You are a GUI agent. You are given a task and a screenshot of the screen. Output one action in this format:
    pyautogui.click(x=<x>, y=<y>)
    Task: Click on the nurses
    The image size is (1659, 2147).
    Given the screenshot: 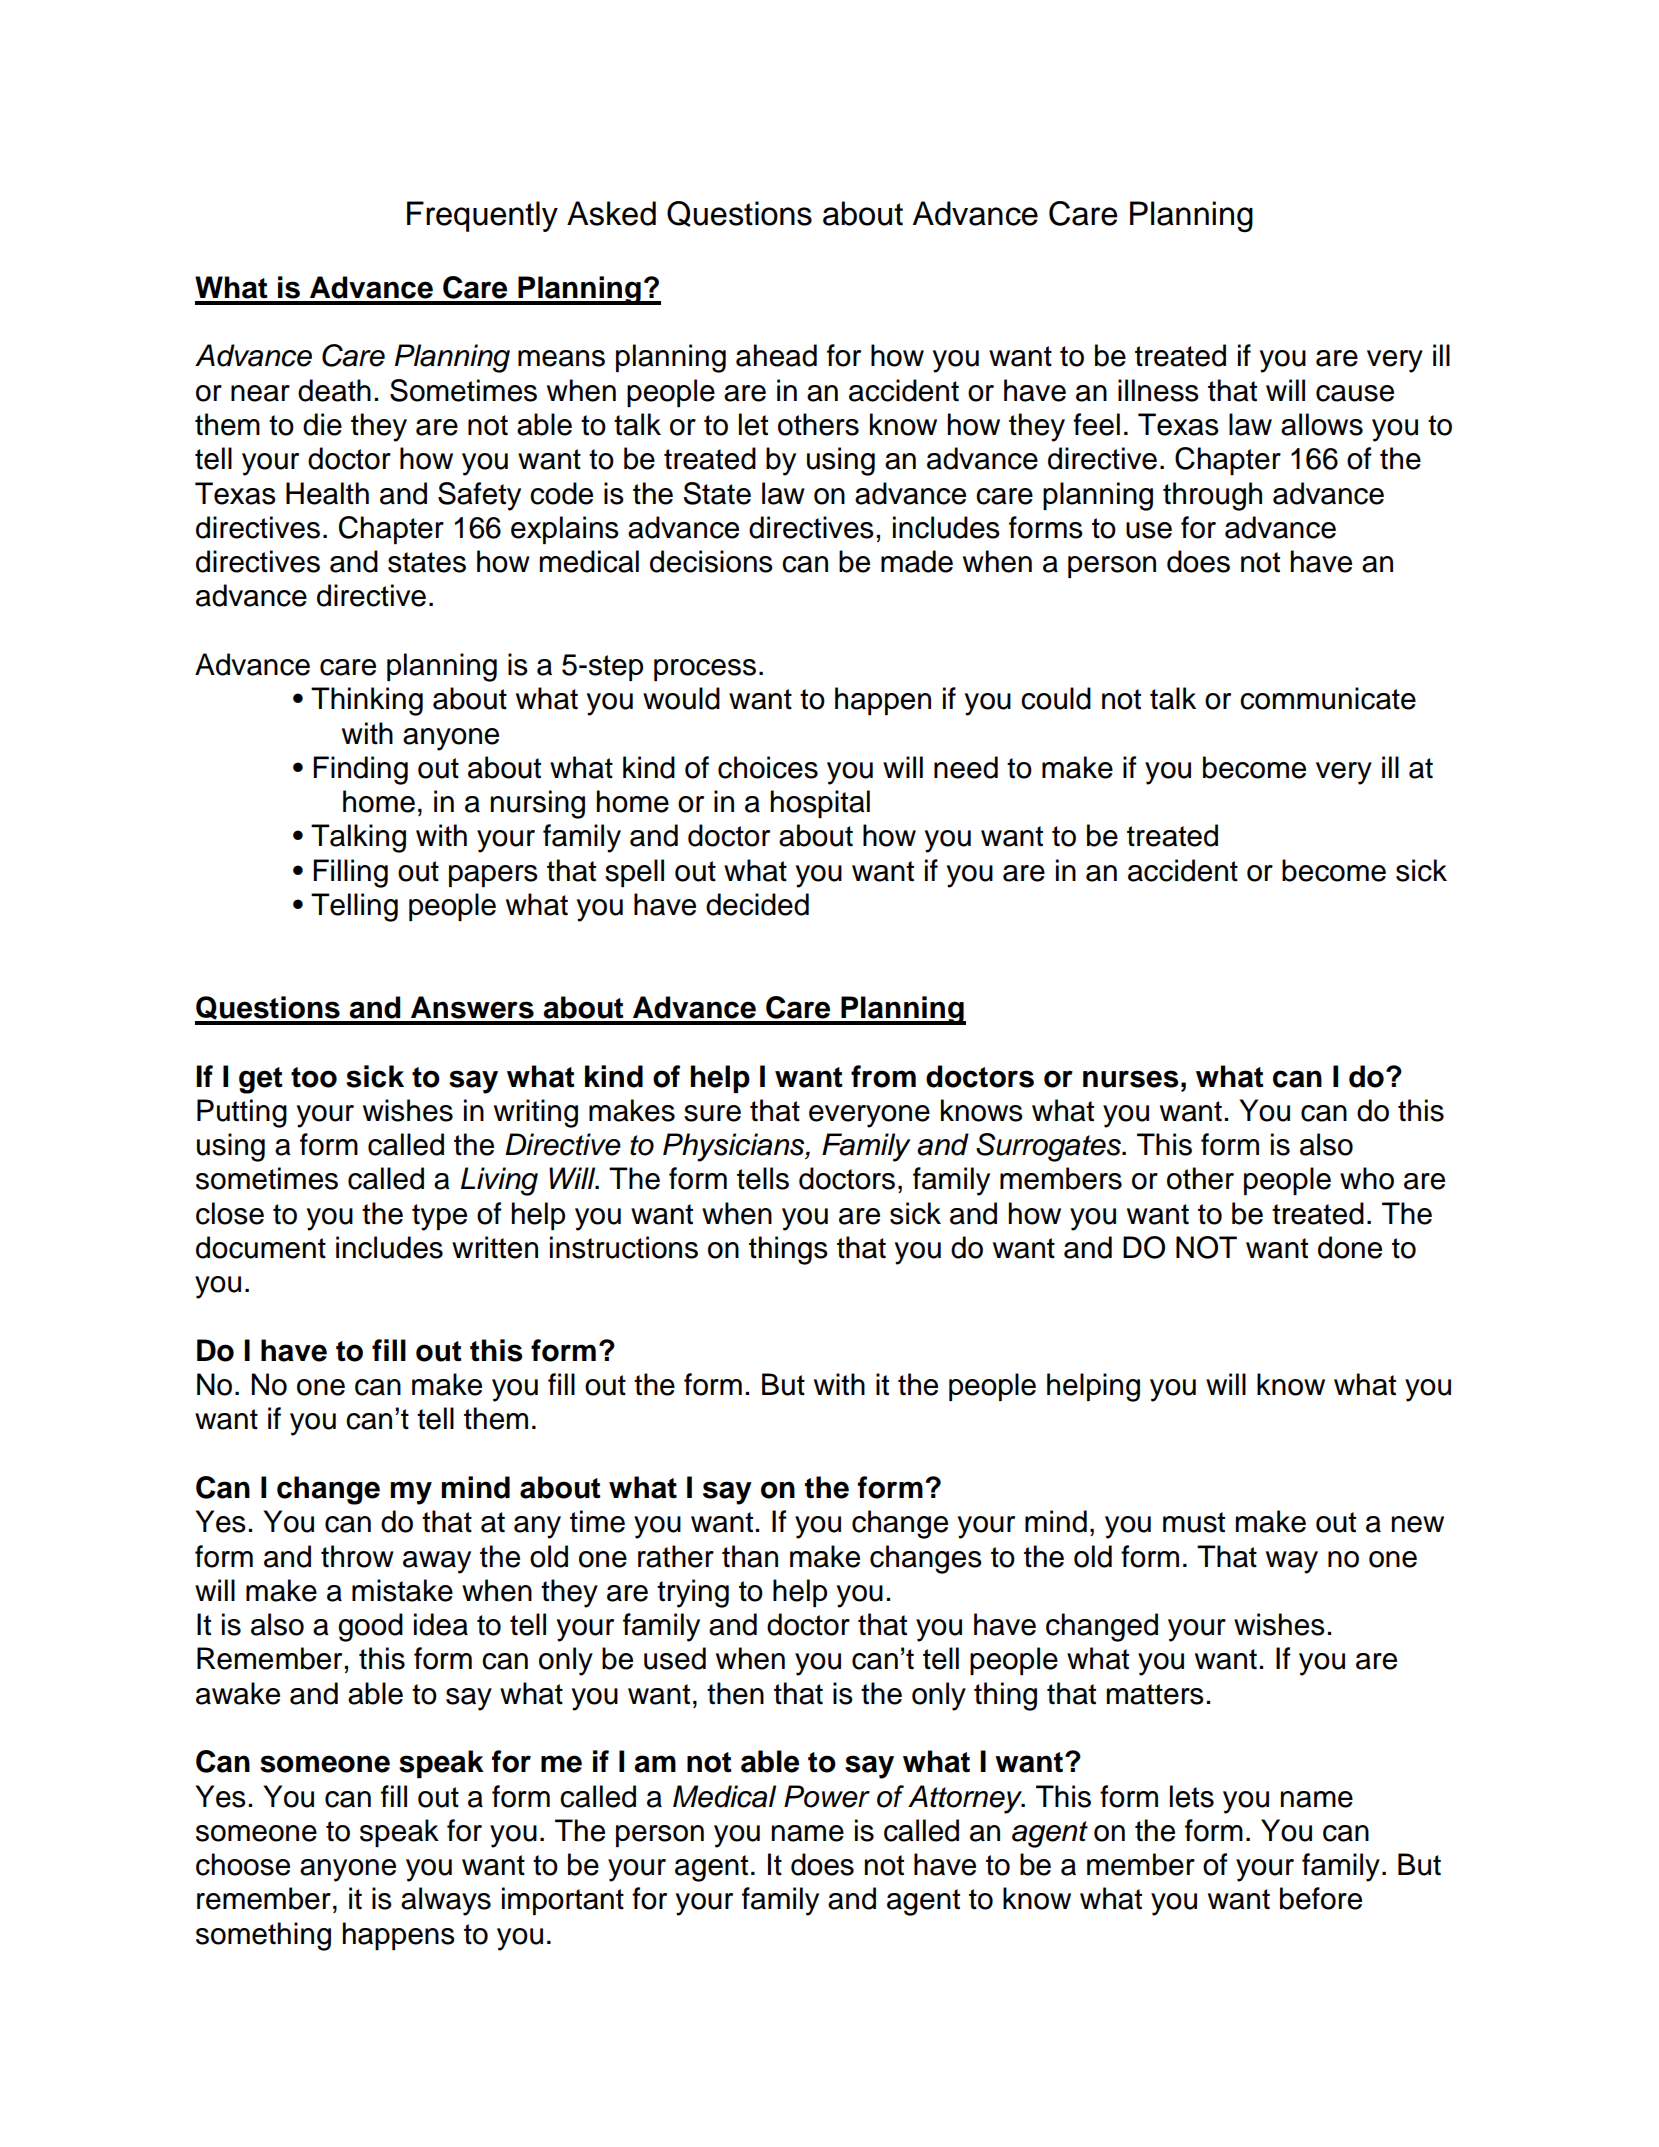 What is the action you would take?
    pyautogui.click(x=1131, y=1079)
